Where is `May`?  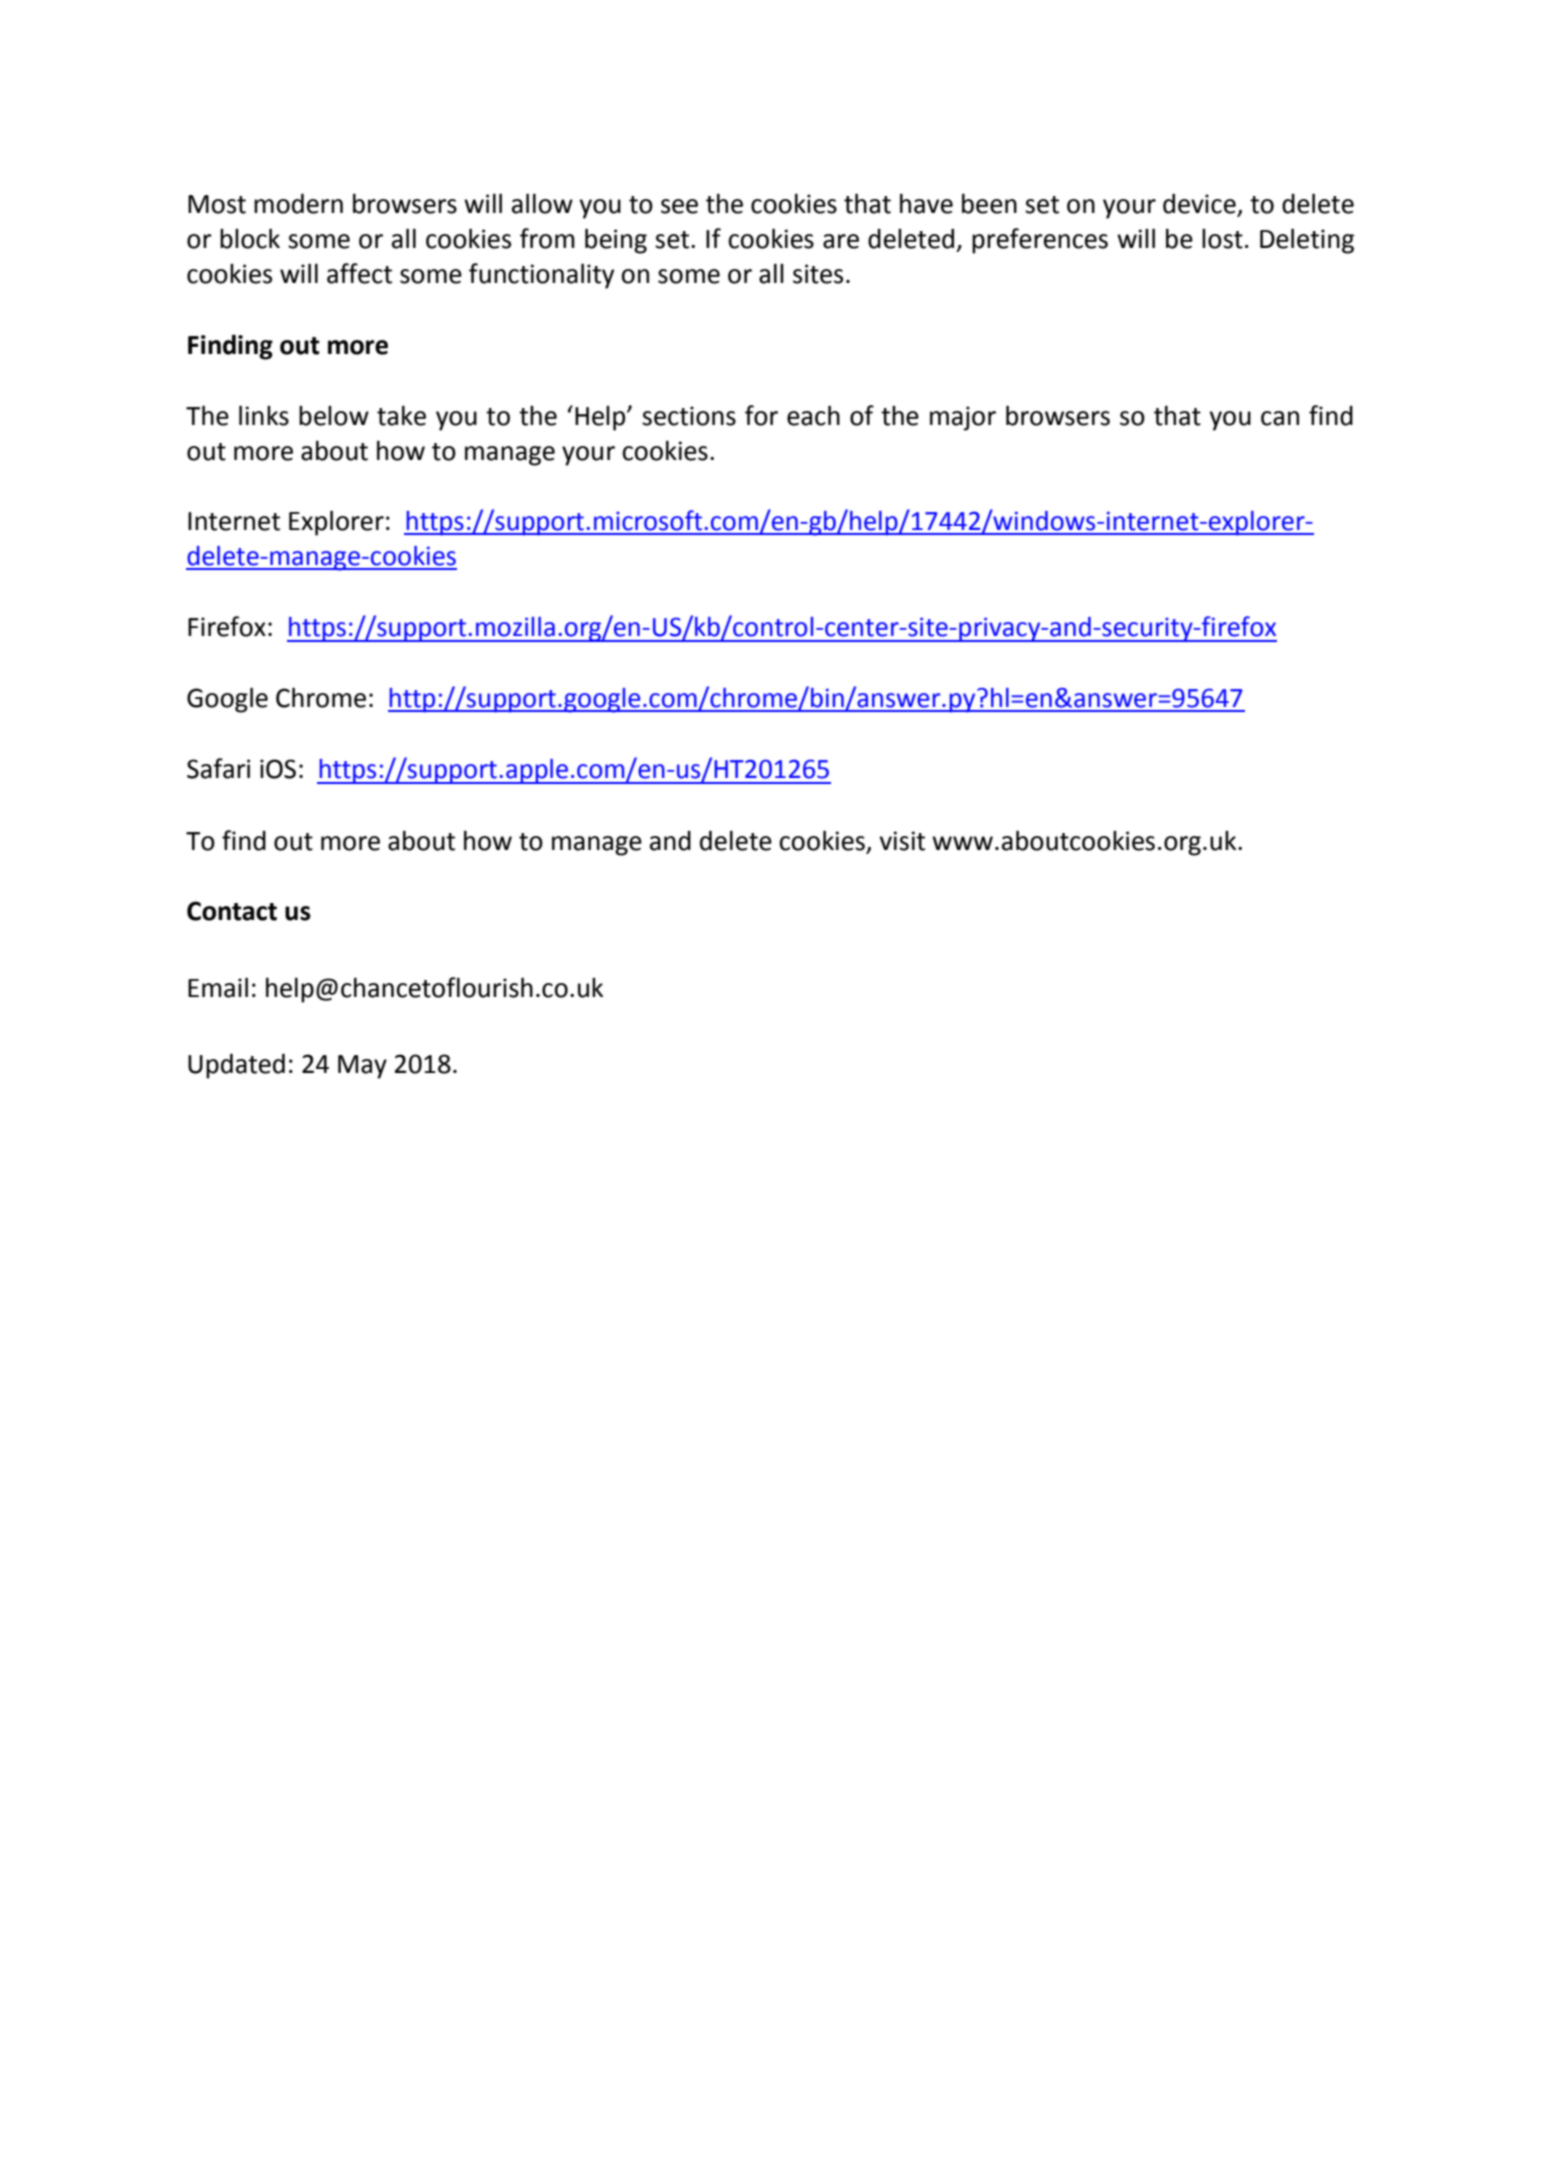
May is located at coordinates (362, 1067).
